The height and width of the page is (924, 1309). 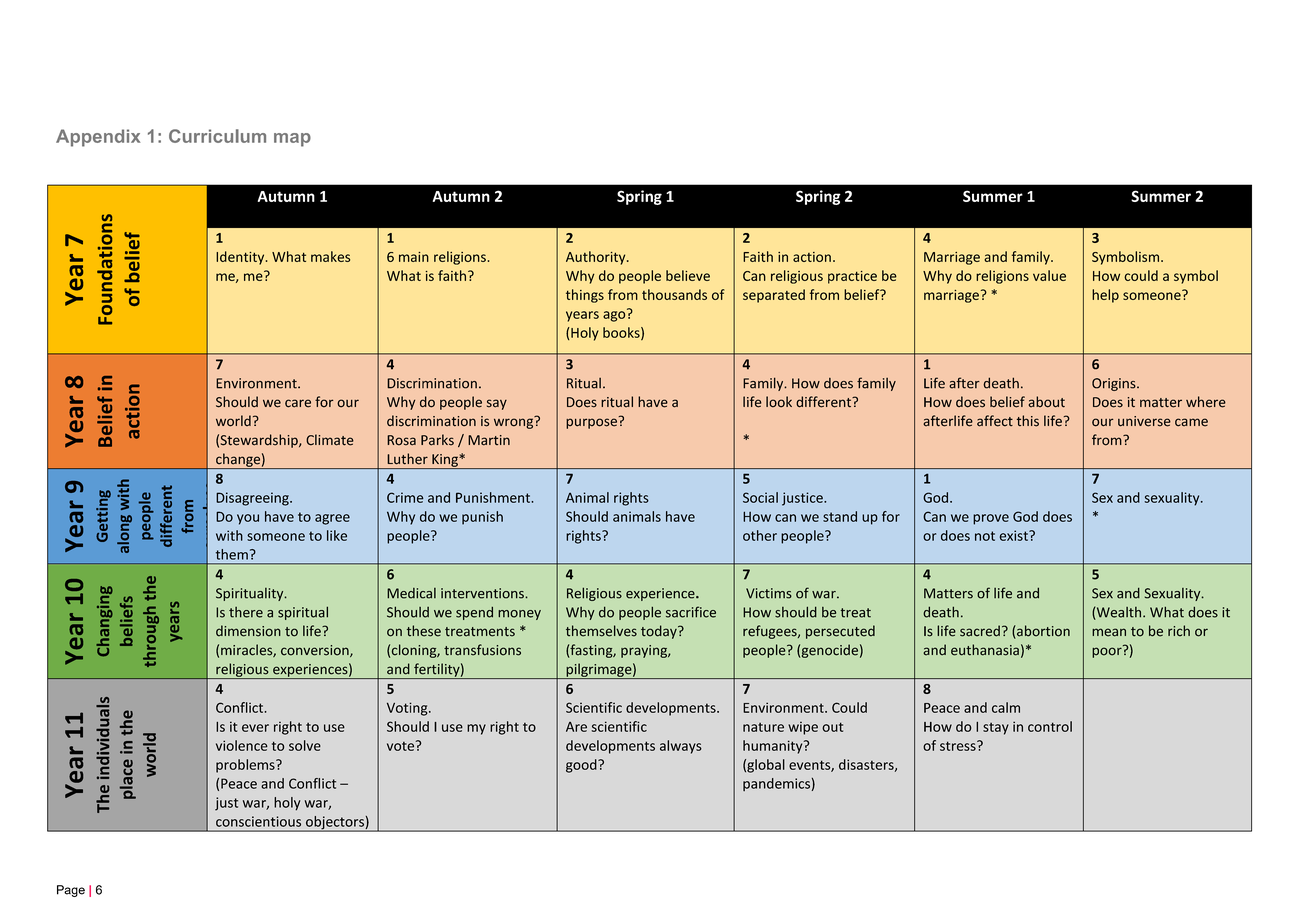 I want to click on Social, so click(x=760, y=497).
